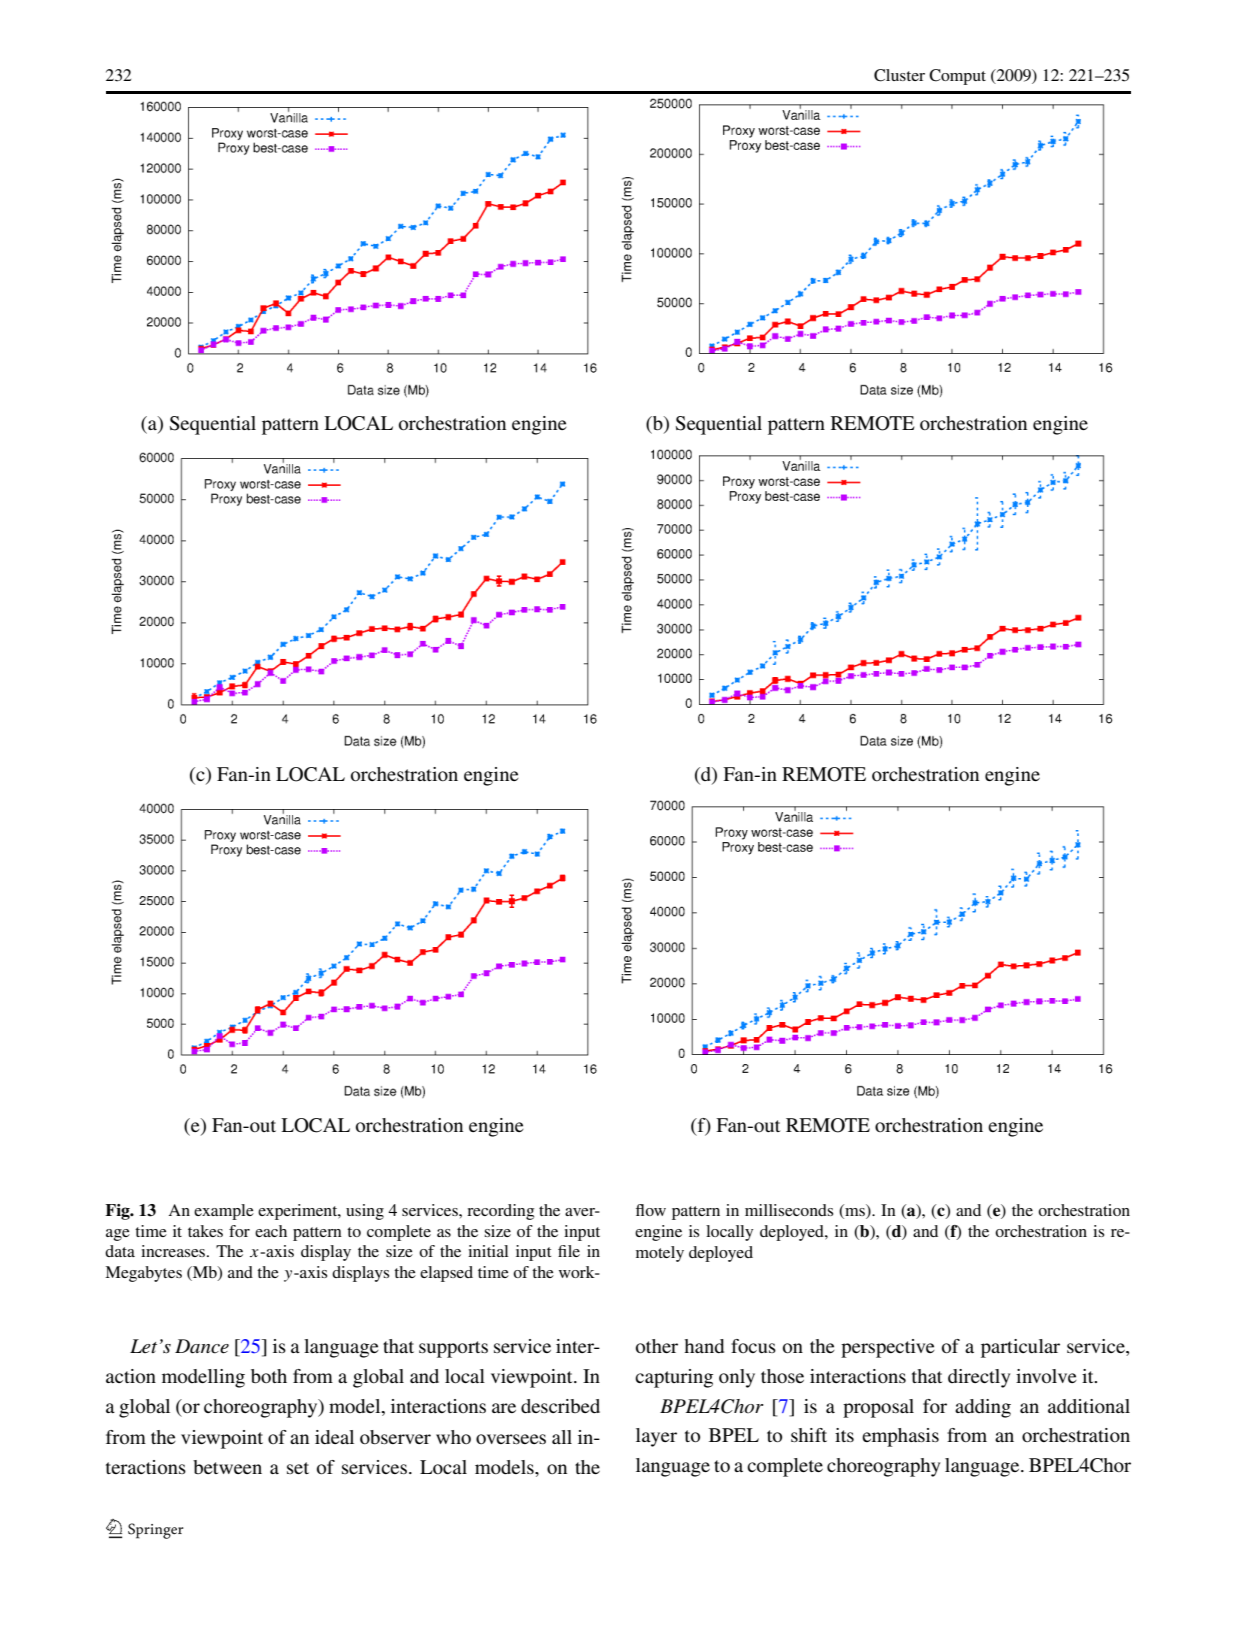 This page has width=1237, height=1644. I want to click on particular, so click(1020, 1348).
